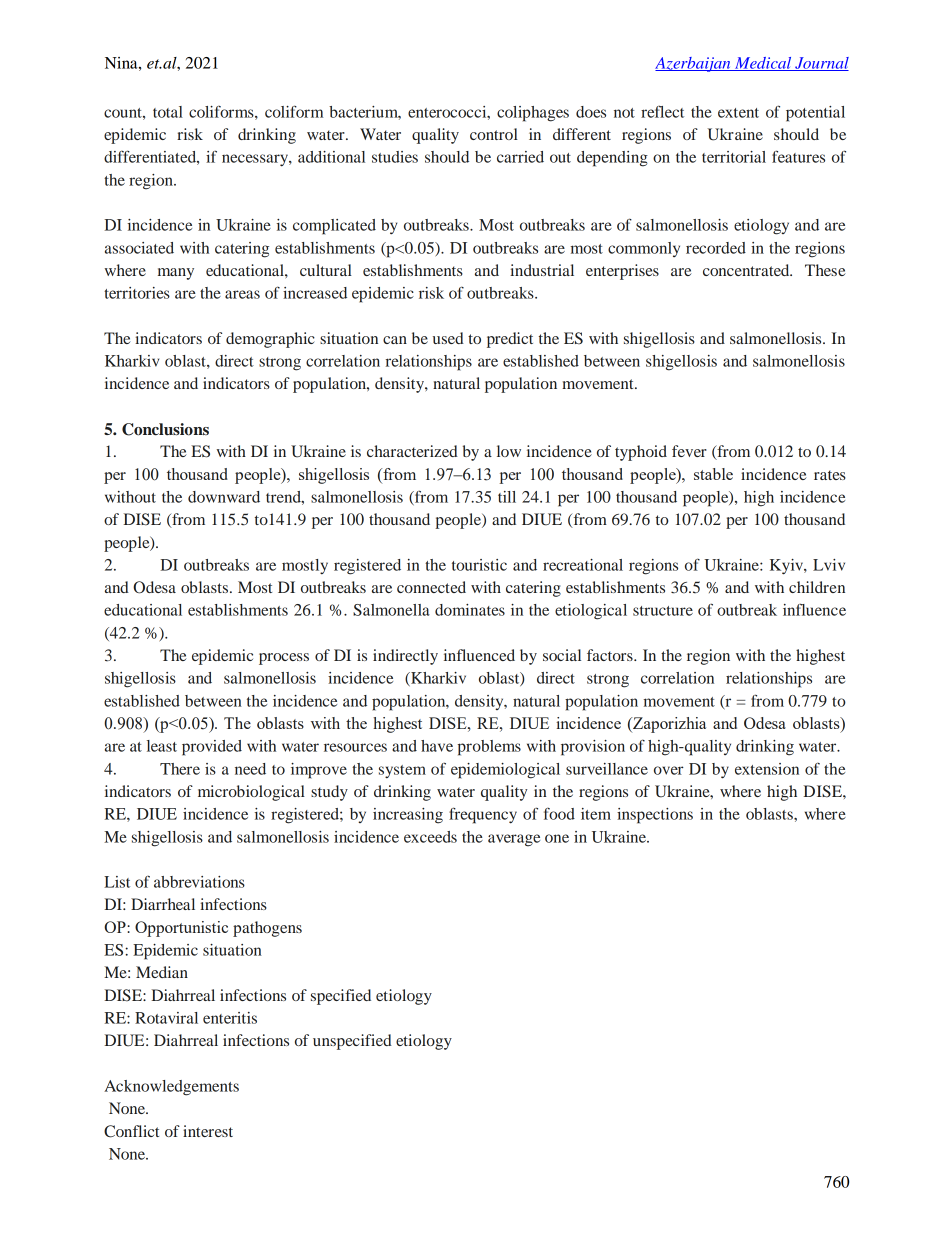 The height and width of the screenshot is (1233, 952). What do you see at coordinates (494, 134) in the screenshot?
I see `control` at bounding box center [494, 134].
